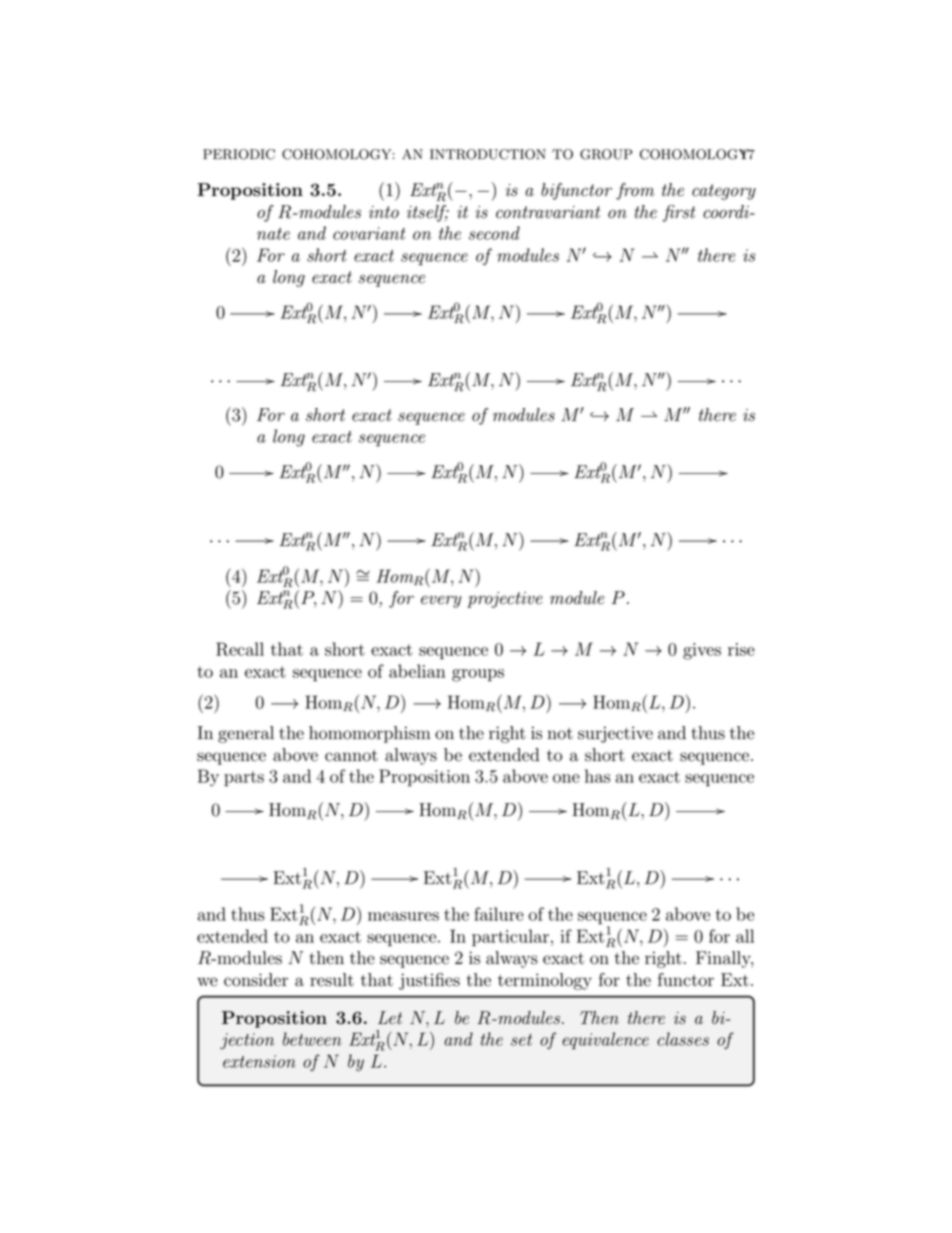 Image resolution: width=952 pixels, height=1233 pixels. I want to click on one, so click(566, 778).
